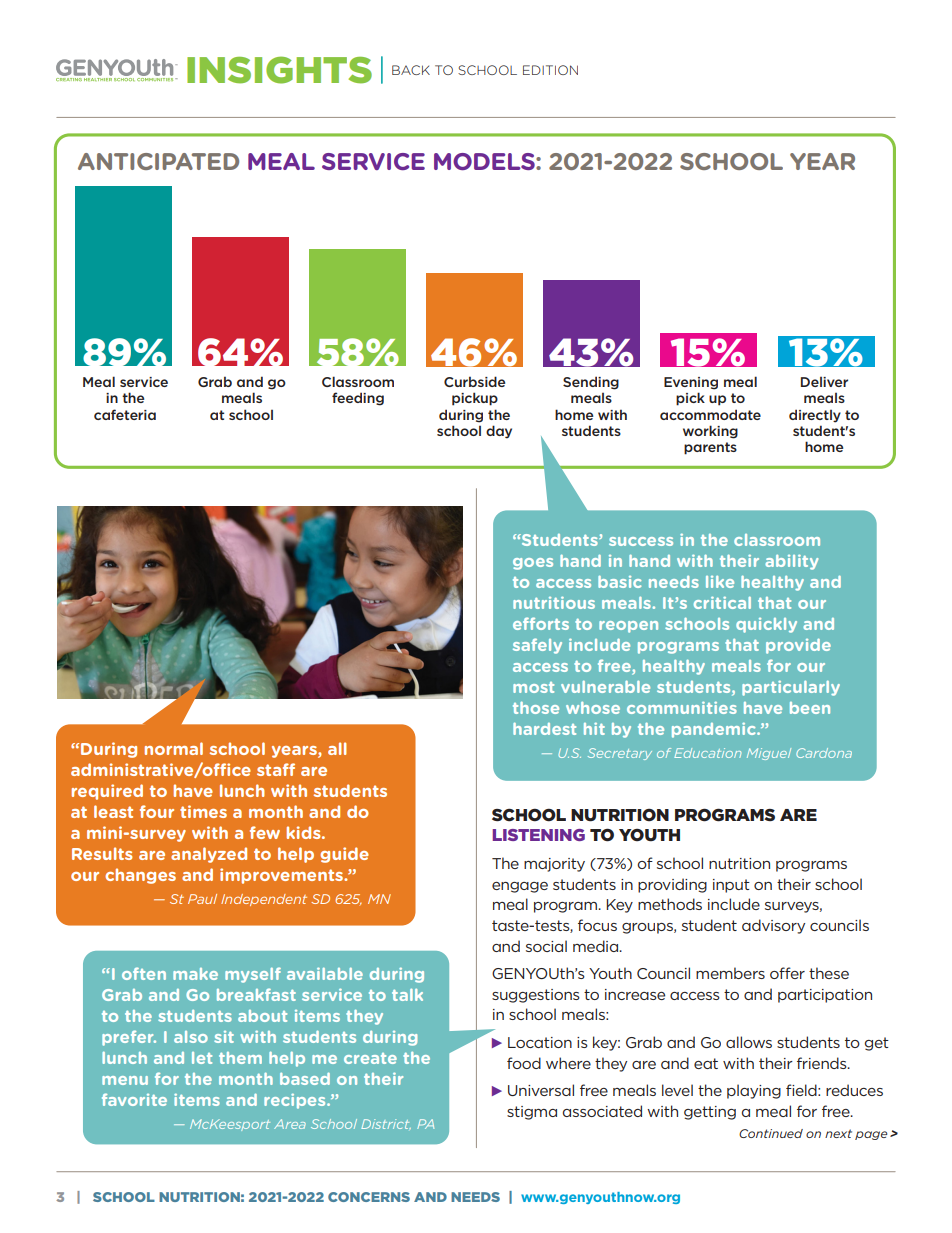  What do you see at coordinates (125, 414) in the document?
I see `cafeteria` at bounding box center [125, 414].
